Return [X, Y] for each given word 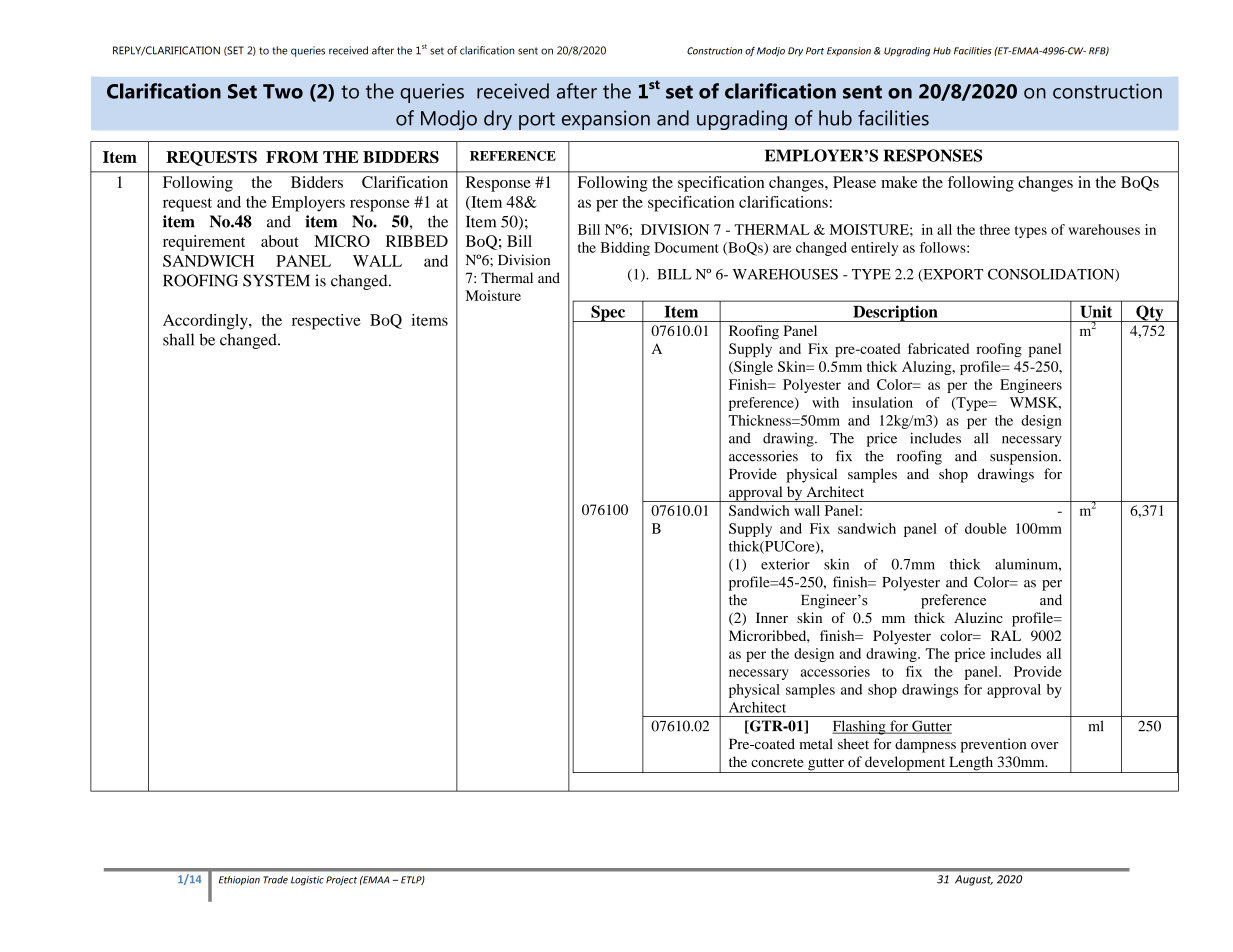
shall [178, 339]
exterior [785, 564]
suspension [1025, 457]
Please [854, 182]
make [899, 182]
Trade [275, 880]
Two [283, 91]
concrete [777, 762]
